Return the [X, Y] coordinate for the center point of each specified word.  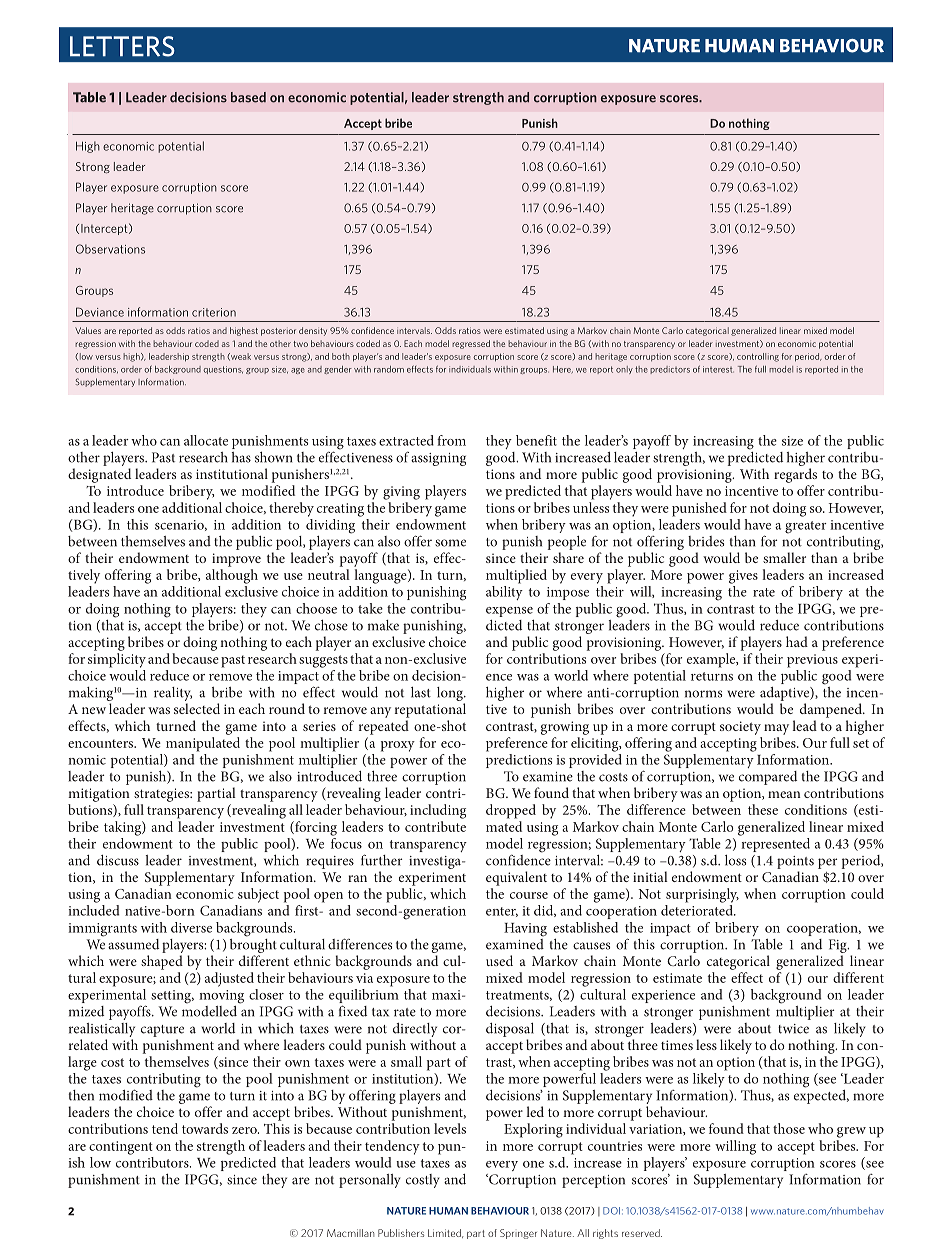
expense [509, 612]
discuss [118, 860]
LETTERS [122, 46]
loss [735, 860]
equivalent [516, 878]
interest [718, 369]
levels [450, 1128]
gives [743, 577]
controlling [758, 357]
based [248, 97]
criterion [214, 312]
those [789, 1128]
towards [205, 1128]
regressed [471, 344]
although [232, 576]
